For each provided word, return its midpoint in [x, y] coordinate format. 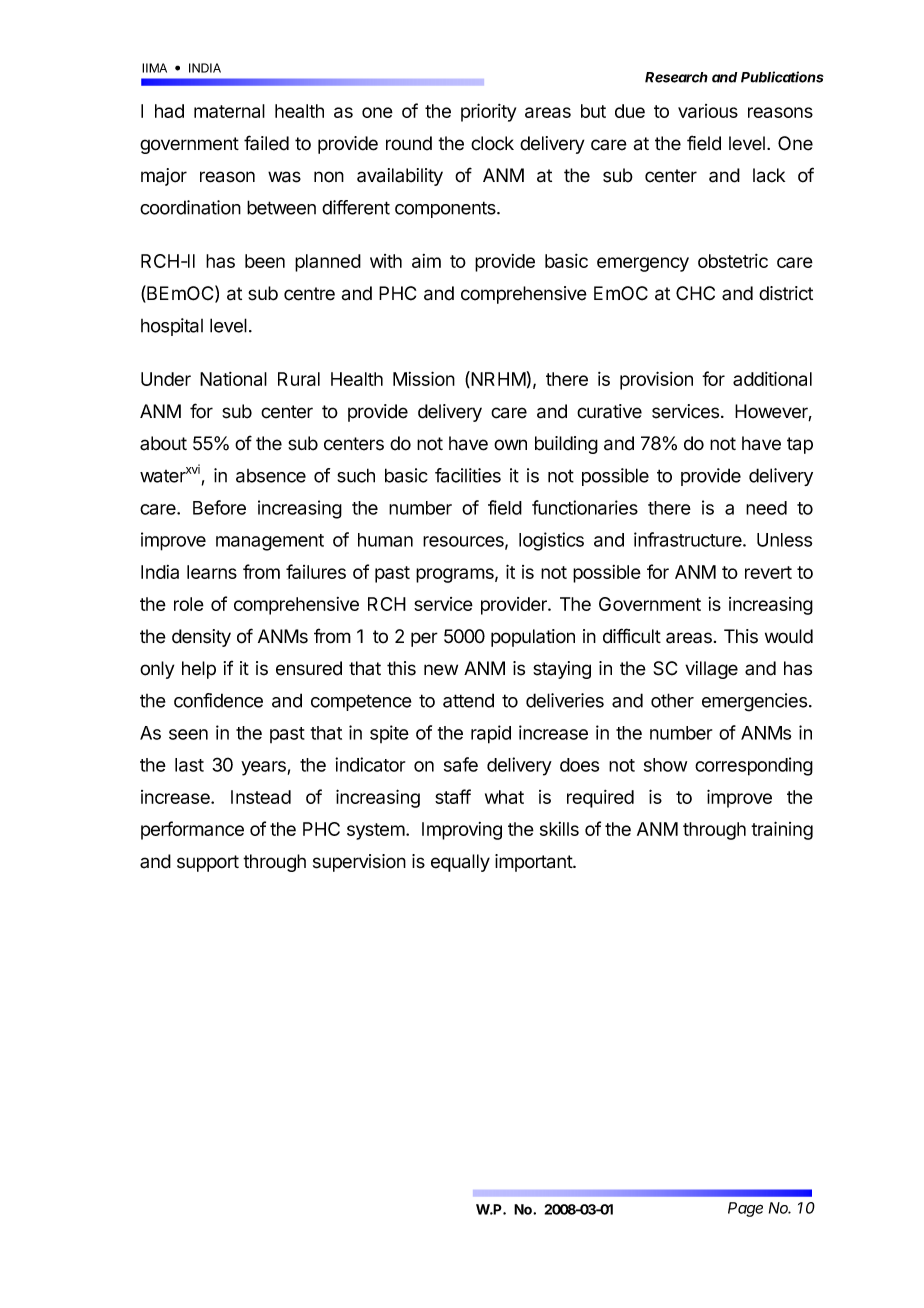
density [201, 638]
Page [745, 1209]
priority [488, 112]
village [711, 670]
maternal [229, 111]
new [441, 670]
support [208, 863]
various [708, 111]
